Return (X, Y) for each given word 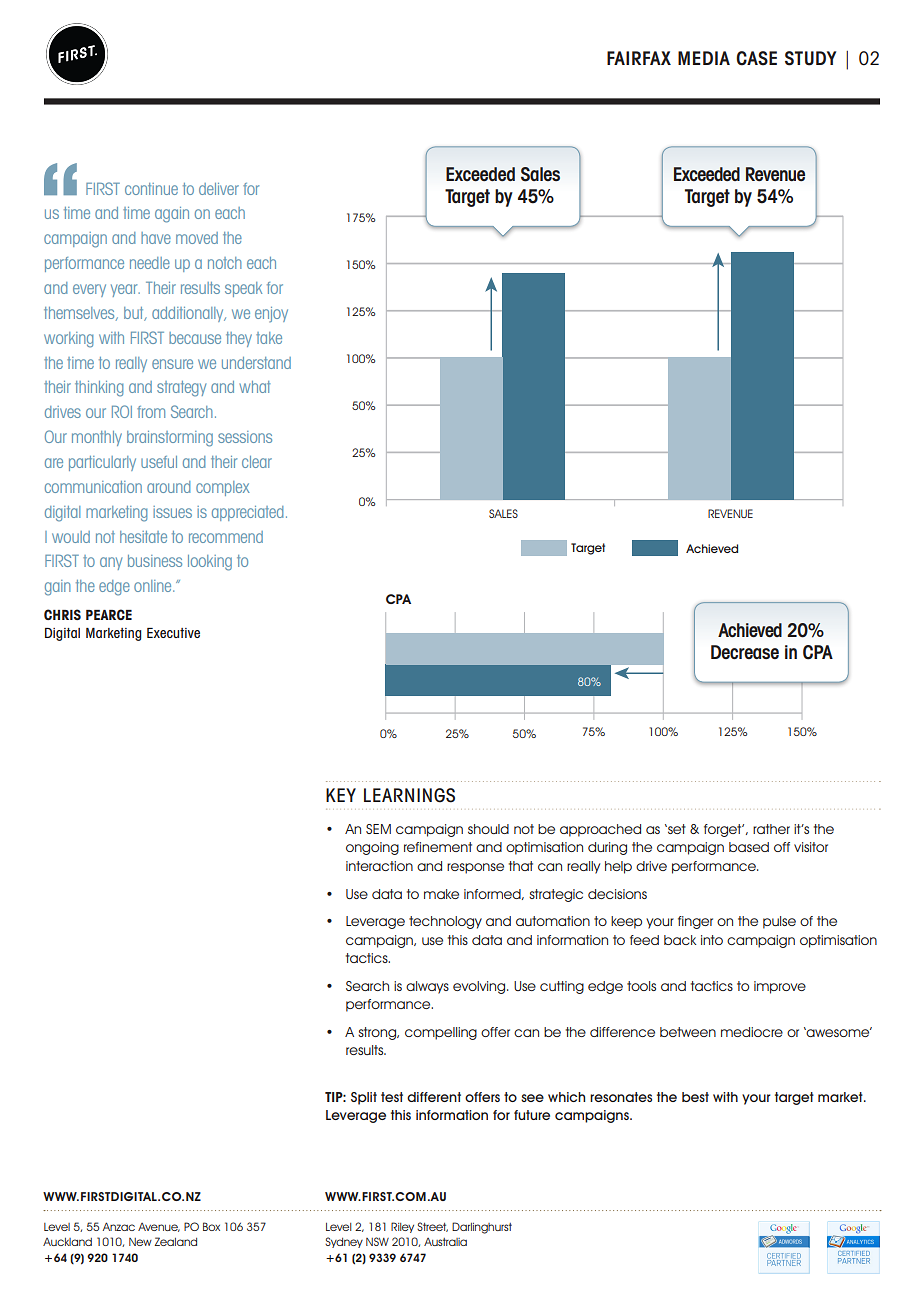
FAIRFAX (639, 58)
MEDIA (704, 58)
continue (151, 189)
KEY (341, 795)
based (749, 847)
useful (159, 462)
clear (257, 462)
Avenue (159, 1227)
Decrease (745, 652)
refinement (438, 847)
